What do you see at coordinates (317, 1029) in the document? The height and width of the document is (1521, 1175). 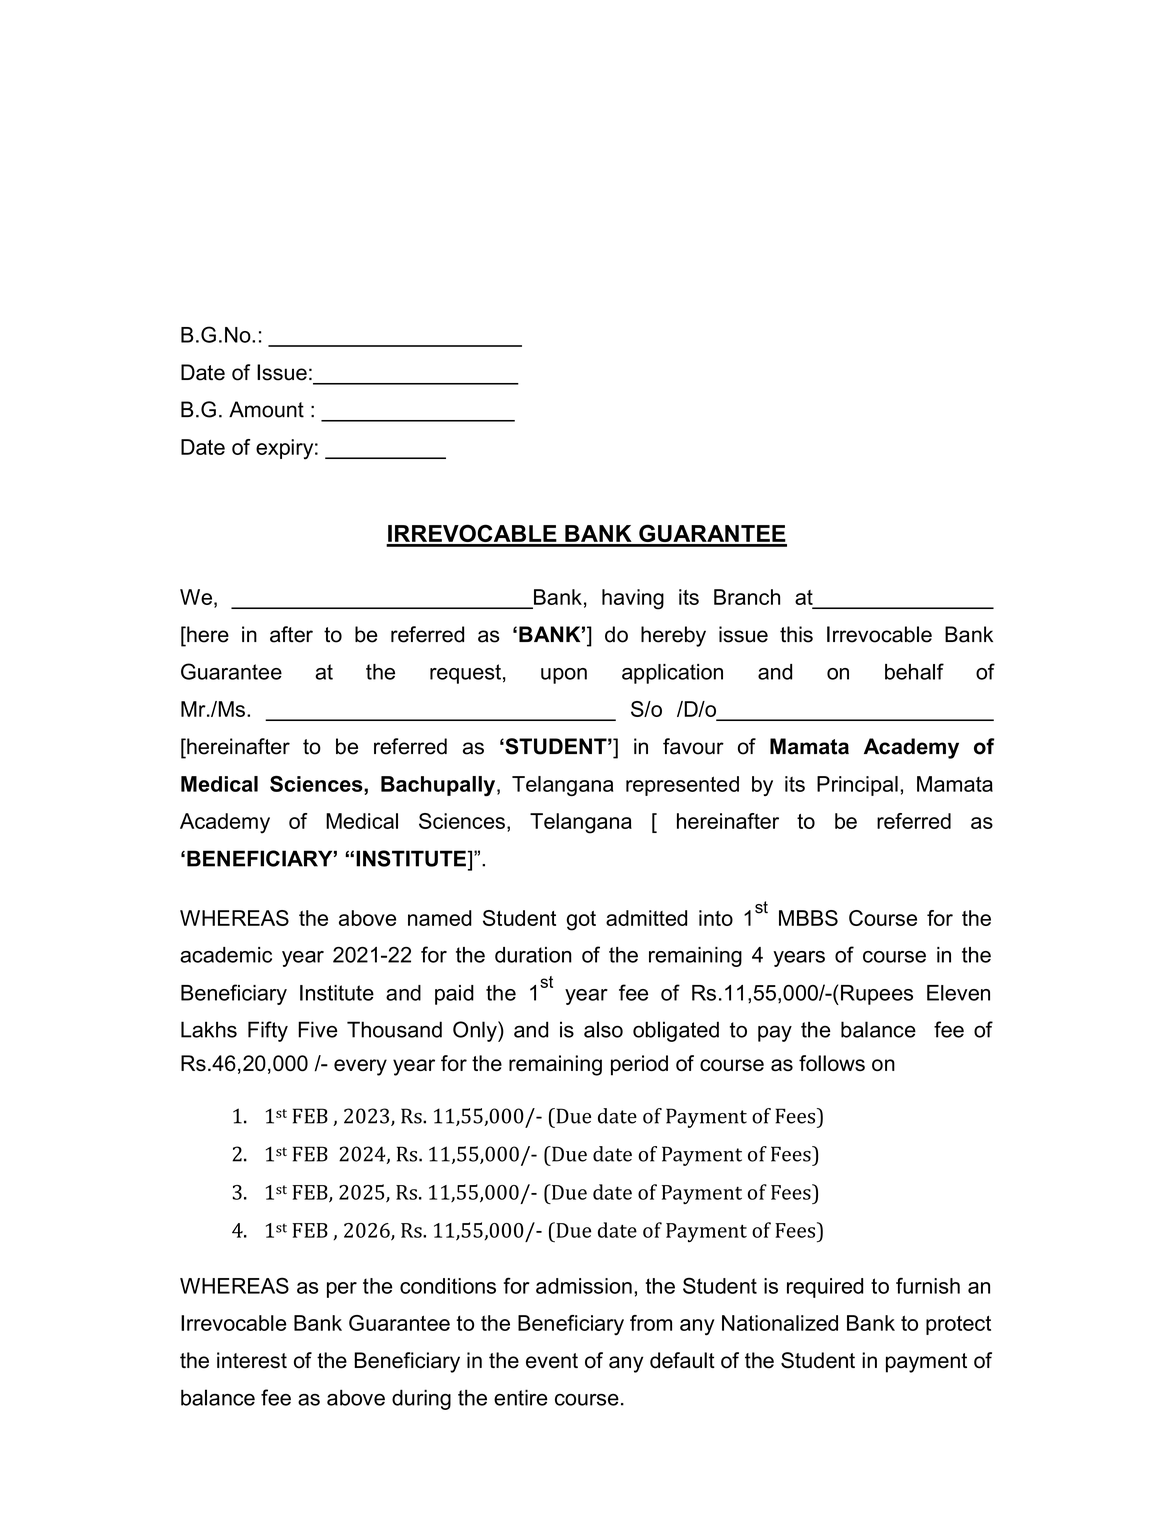 I see `Five` at bounding box center [317, 1029].
